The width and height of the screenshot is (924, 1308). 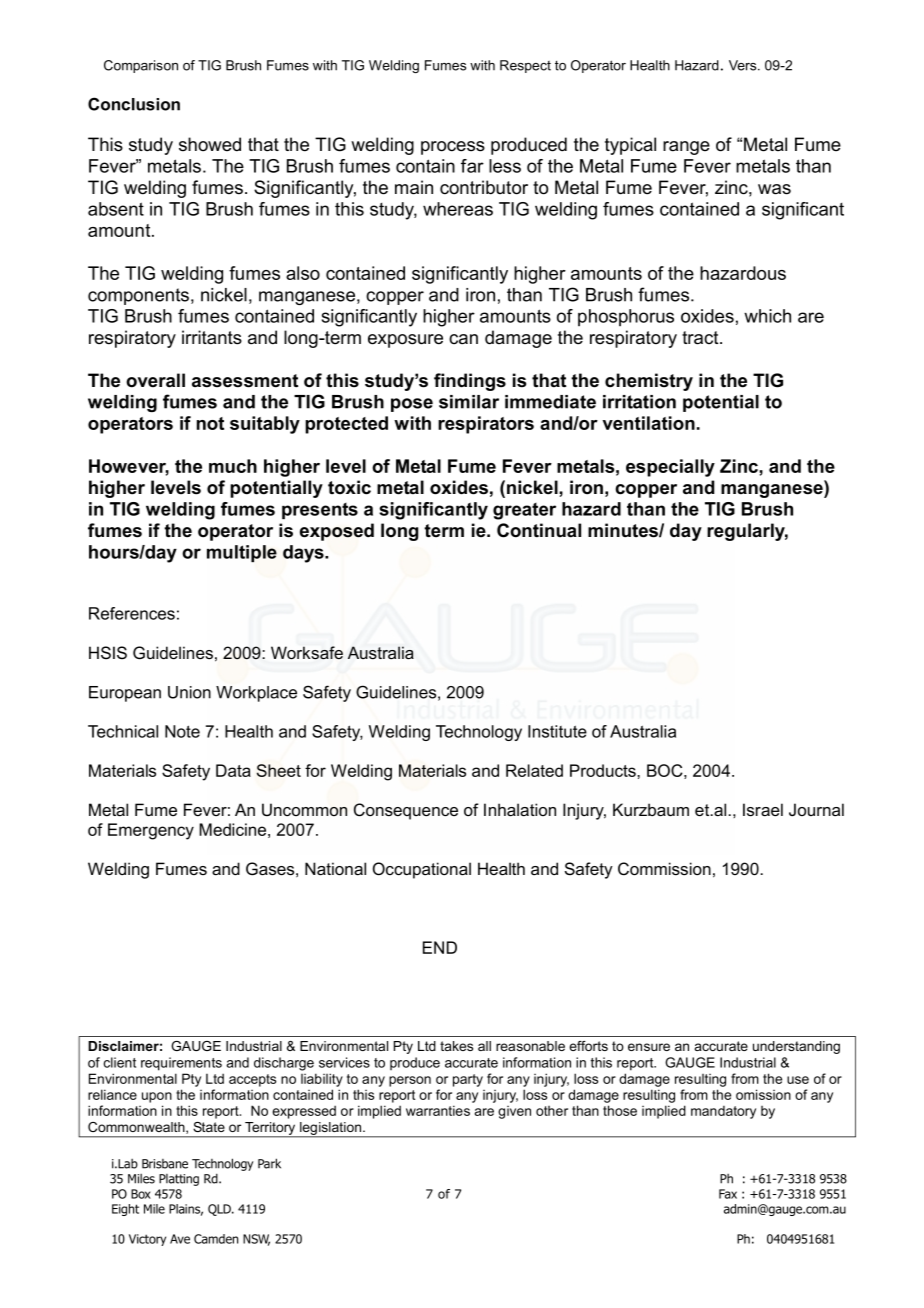 What do you see at coordinates (210, 144) in the screenshot?
I see `showed` at bounding box center [210, 144].
